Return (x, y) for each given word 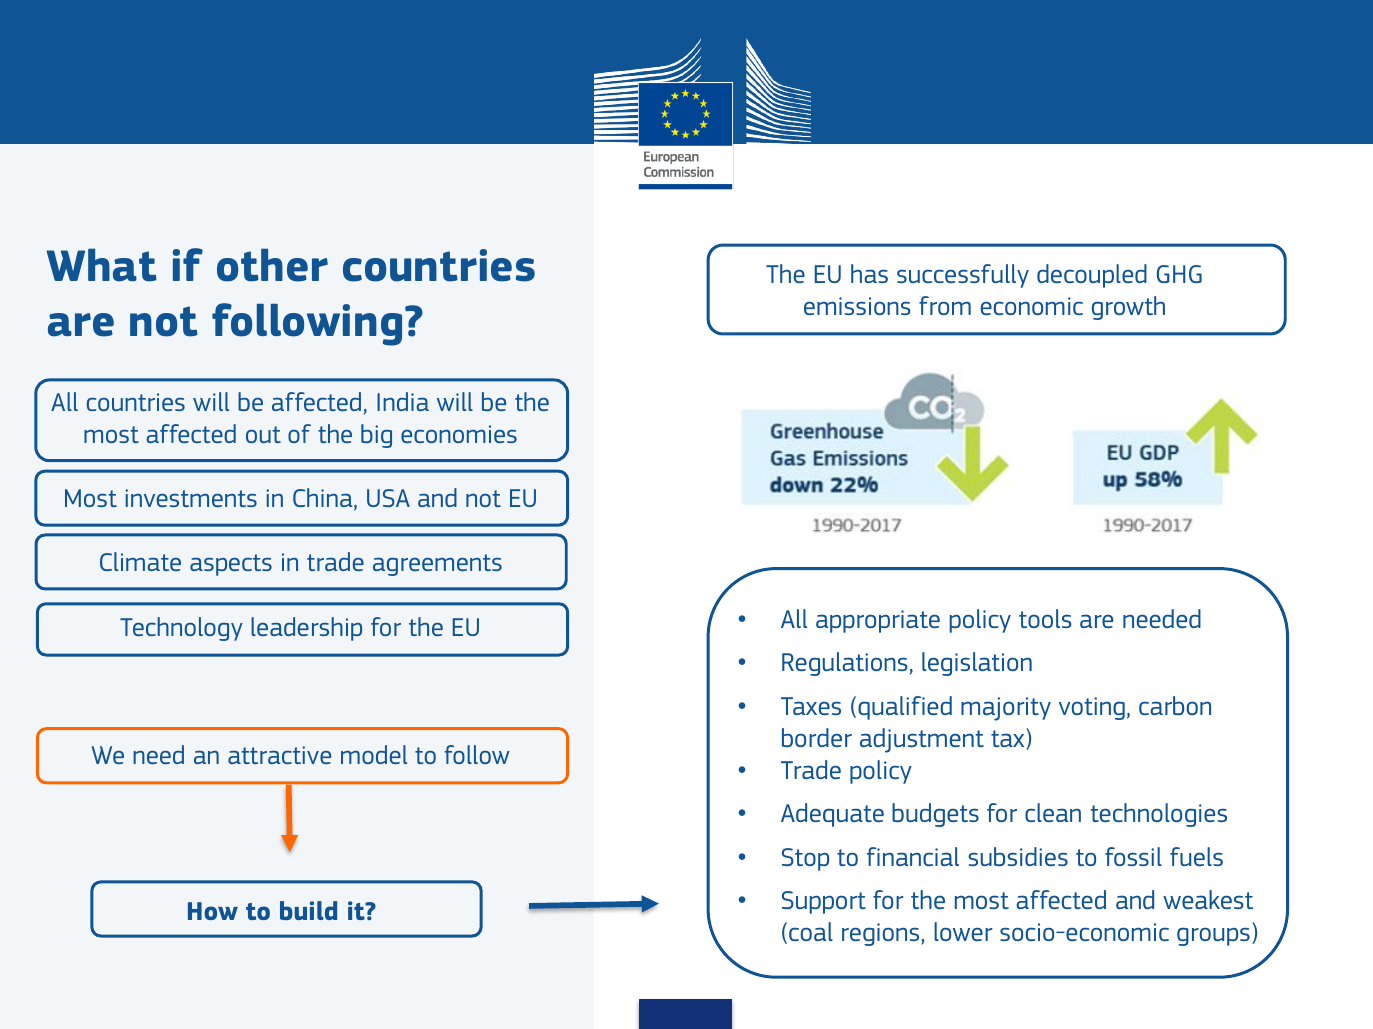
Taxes (811, 706)
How (213, 911)
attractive (279, 755)
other (272, 265)
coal (811, 931)
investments (191, 498)
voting (1092, 708)
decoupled (1092, 276)
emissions (857, 306)
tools (1045, 618)
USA (388, 498)
